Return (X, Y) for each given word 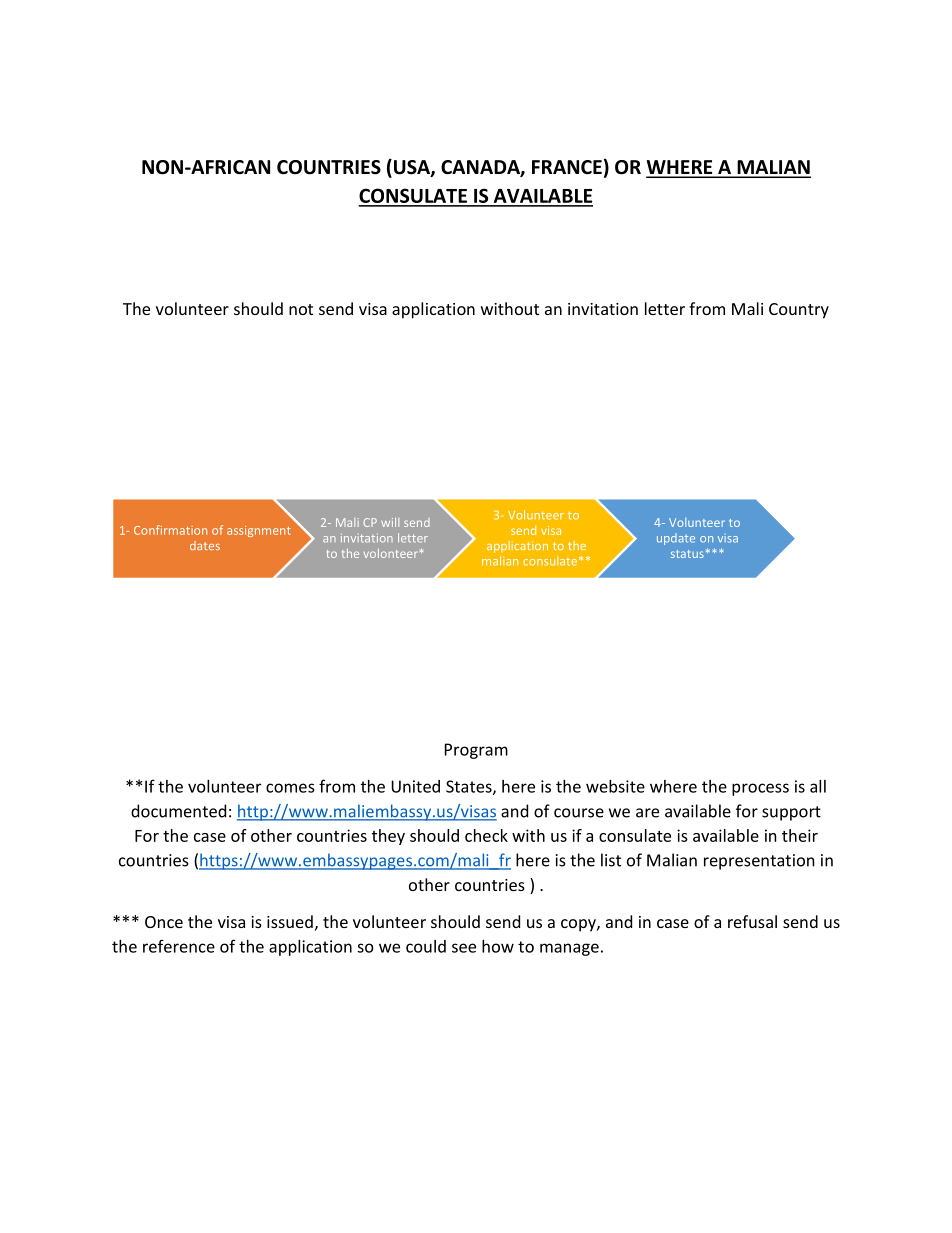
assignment (259, 531)
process (760, 789)
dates (205, 545)
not (301, 309)
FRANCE (567, 167)
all (818, 786)
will (390, 522)
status (687, 554)
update (676, 539)
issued (290, 921)
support (791, 813)
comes (290, 788)
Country (799, 311)
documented (178, 811)
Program (476, 751)
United (415, 786)
